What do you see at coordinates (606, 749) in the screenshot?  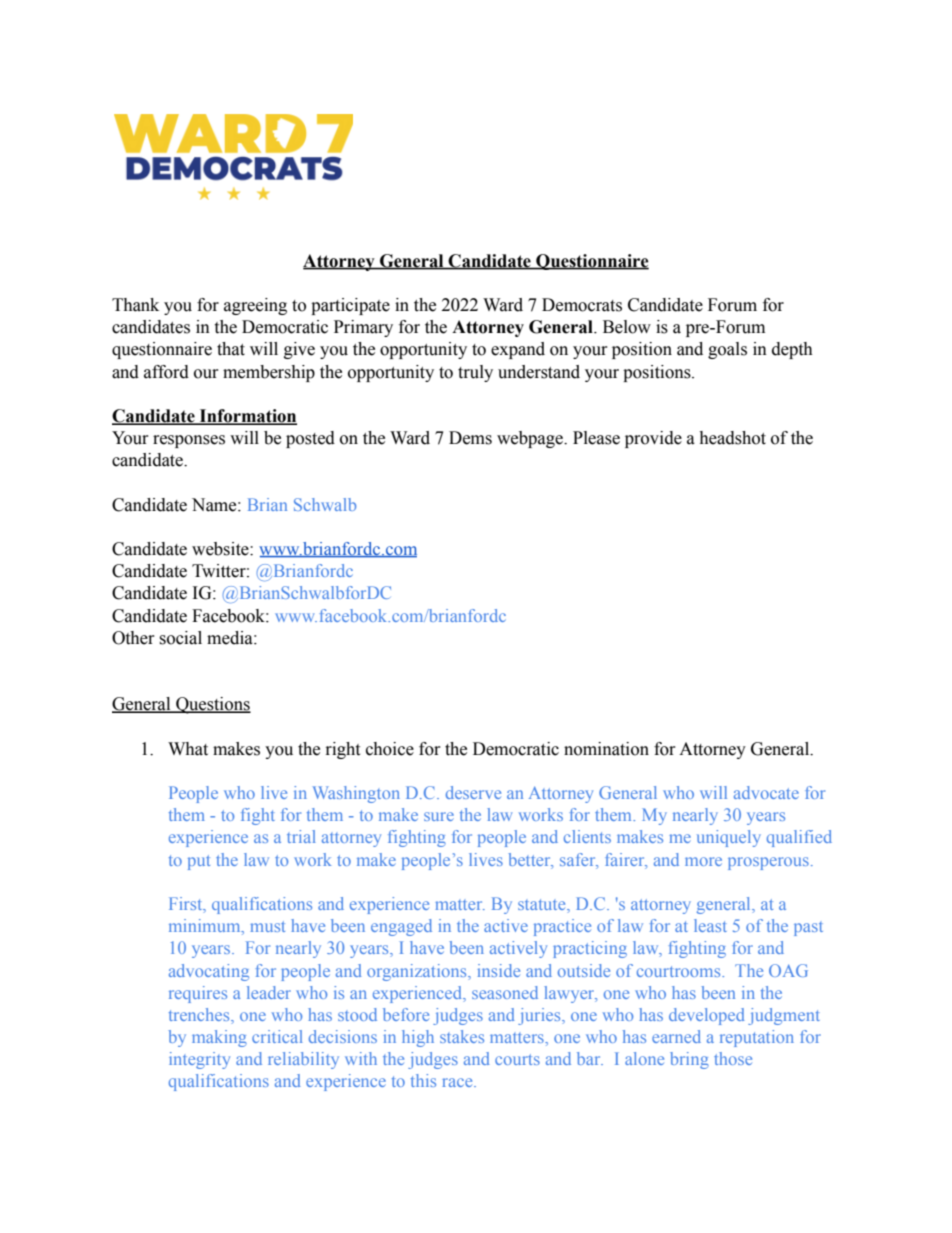 I see `nomination` at bounding box center [606, 749].
